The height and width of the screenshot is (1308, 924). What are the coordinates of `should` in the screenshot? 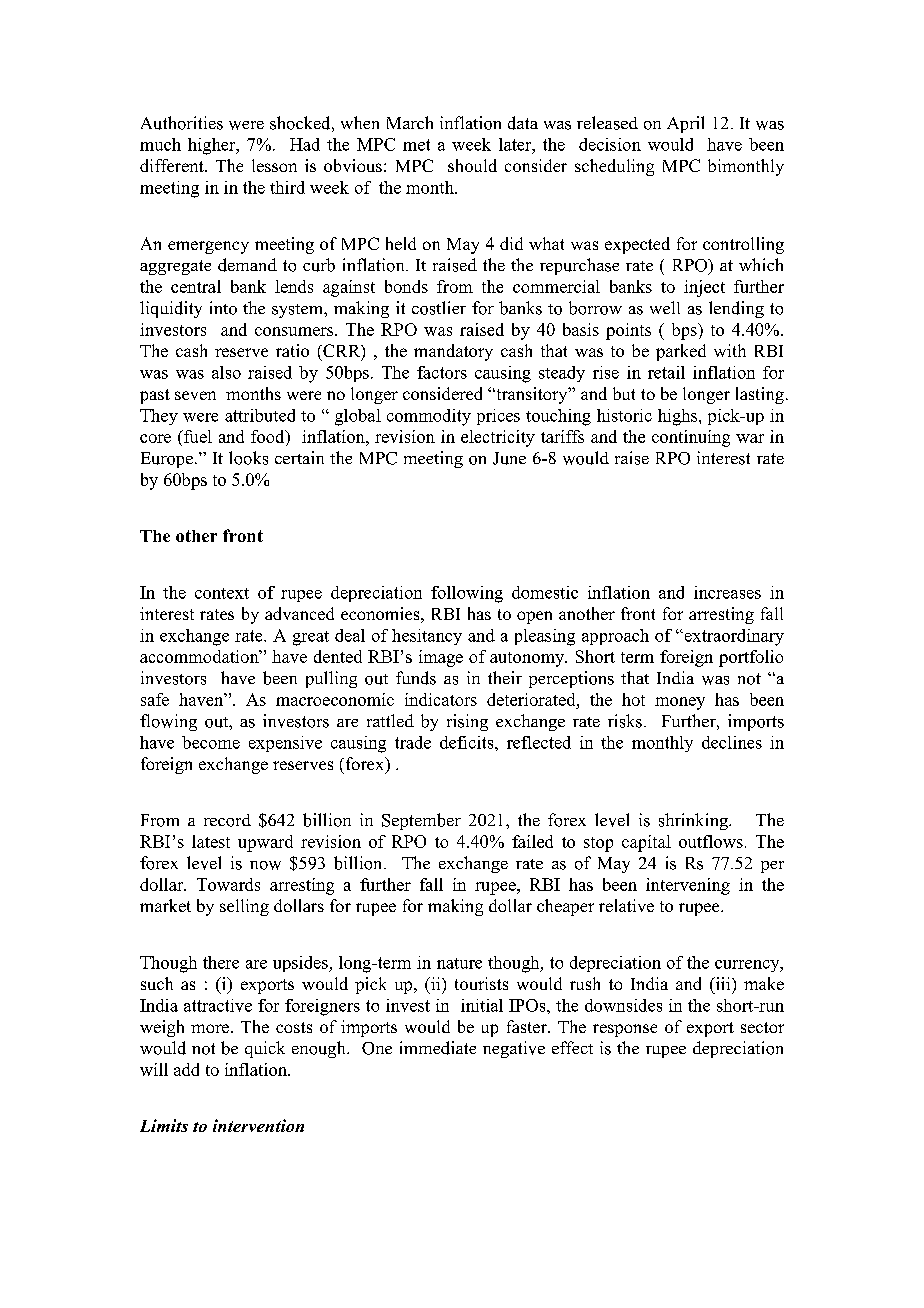 It's located at (472, 165).
